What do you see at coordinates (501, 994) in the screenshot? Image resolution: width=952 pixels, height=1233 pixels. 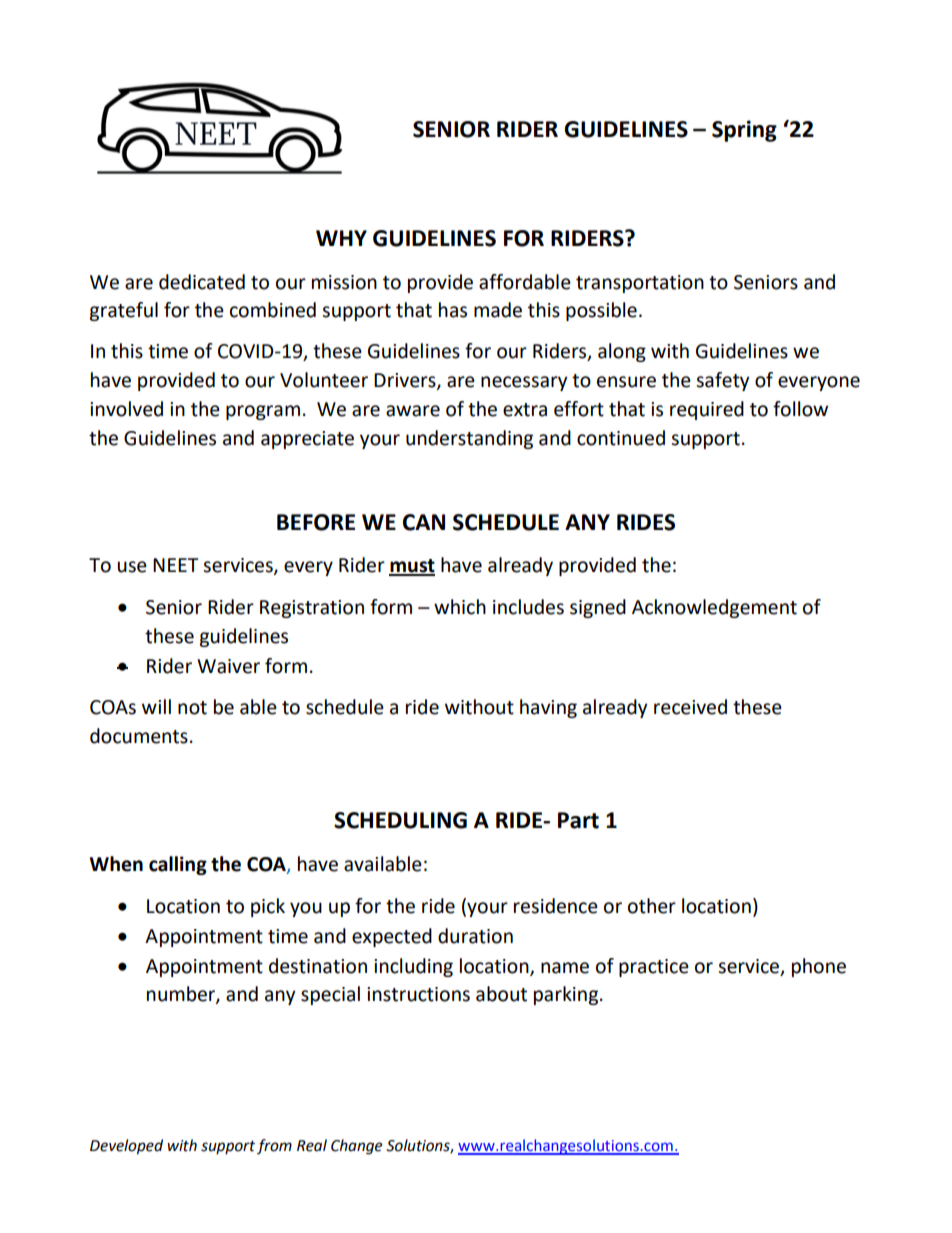 I see `about` at bounding box center [501, 994].
